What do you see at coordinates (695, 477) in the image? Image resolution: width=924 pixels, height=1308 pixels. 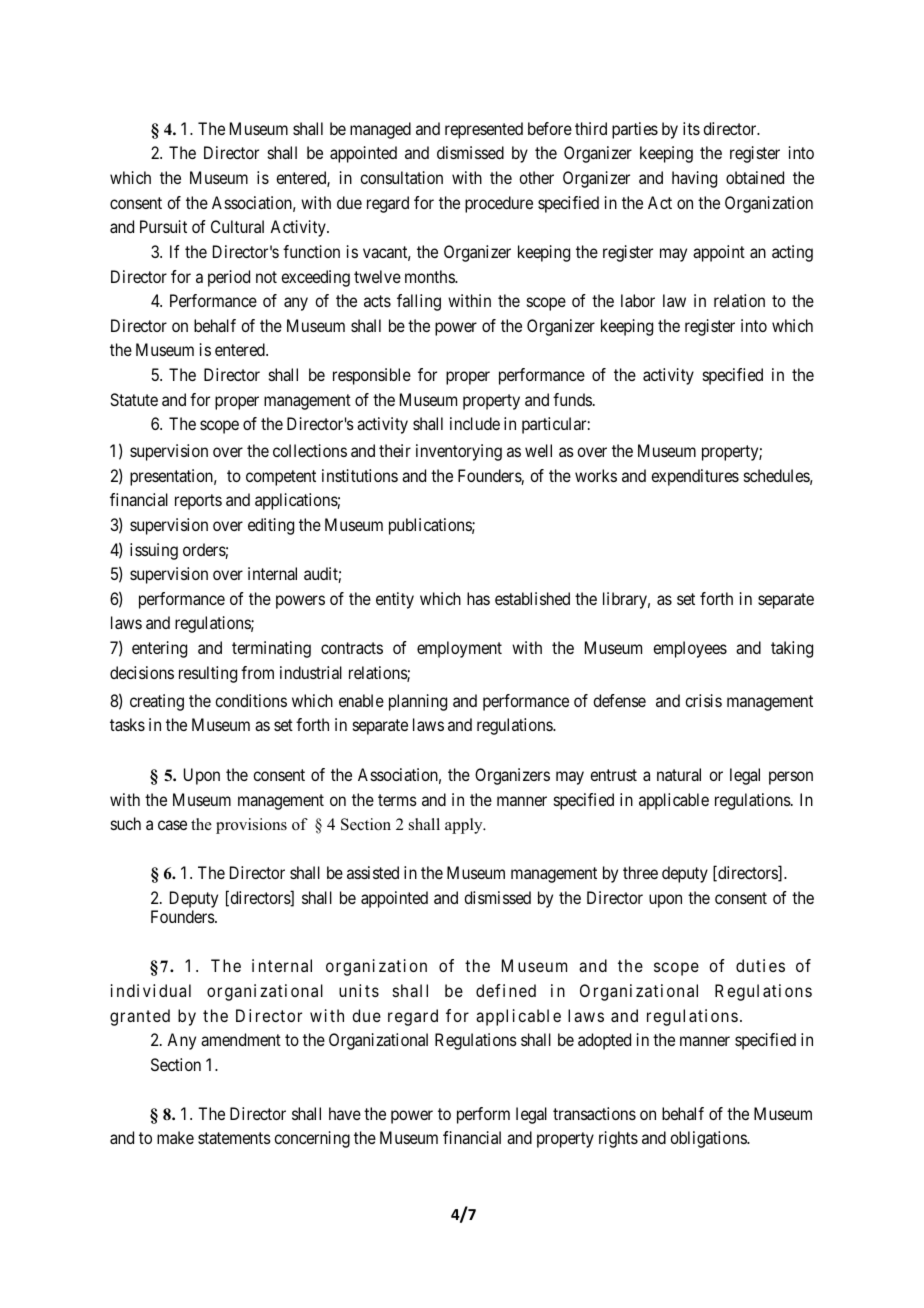 I see `expenditures` at bounding box center [695, 477].
